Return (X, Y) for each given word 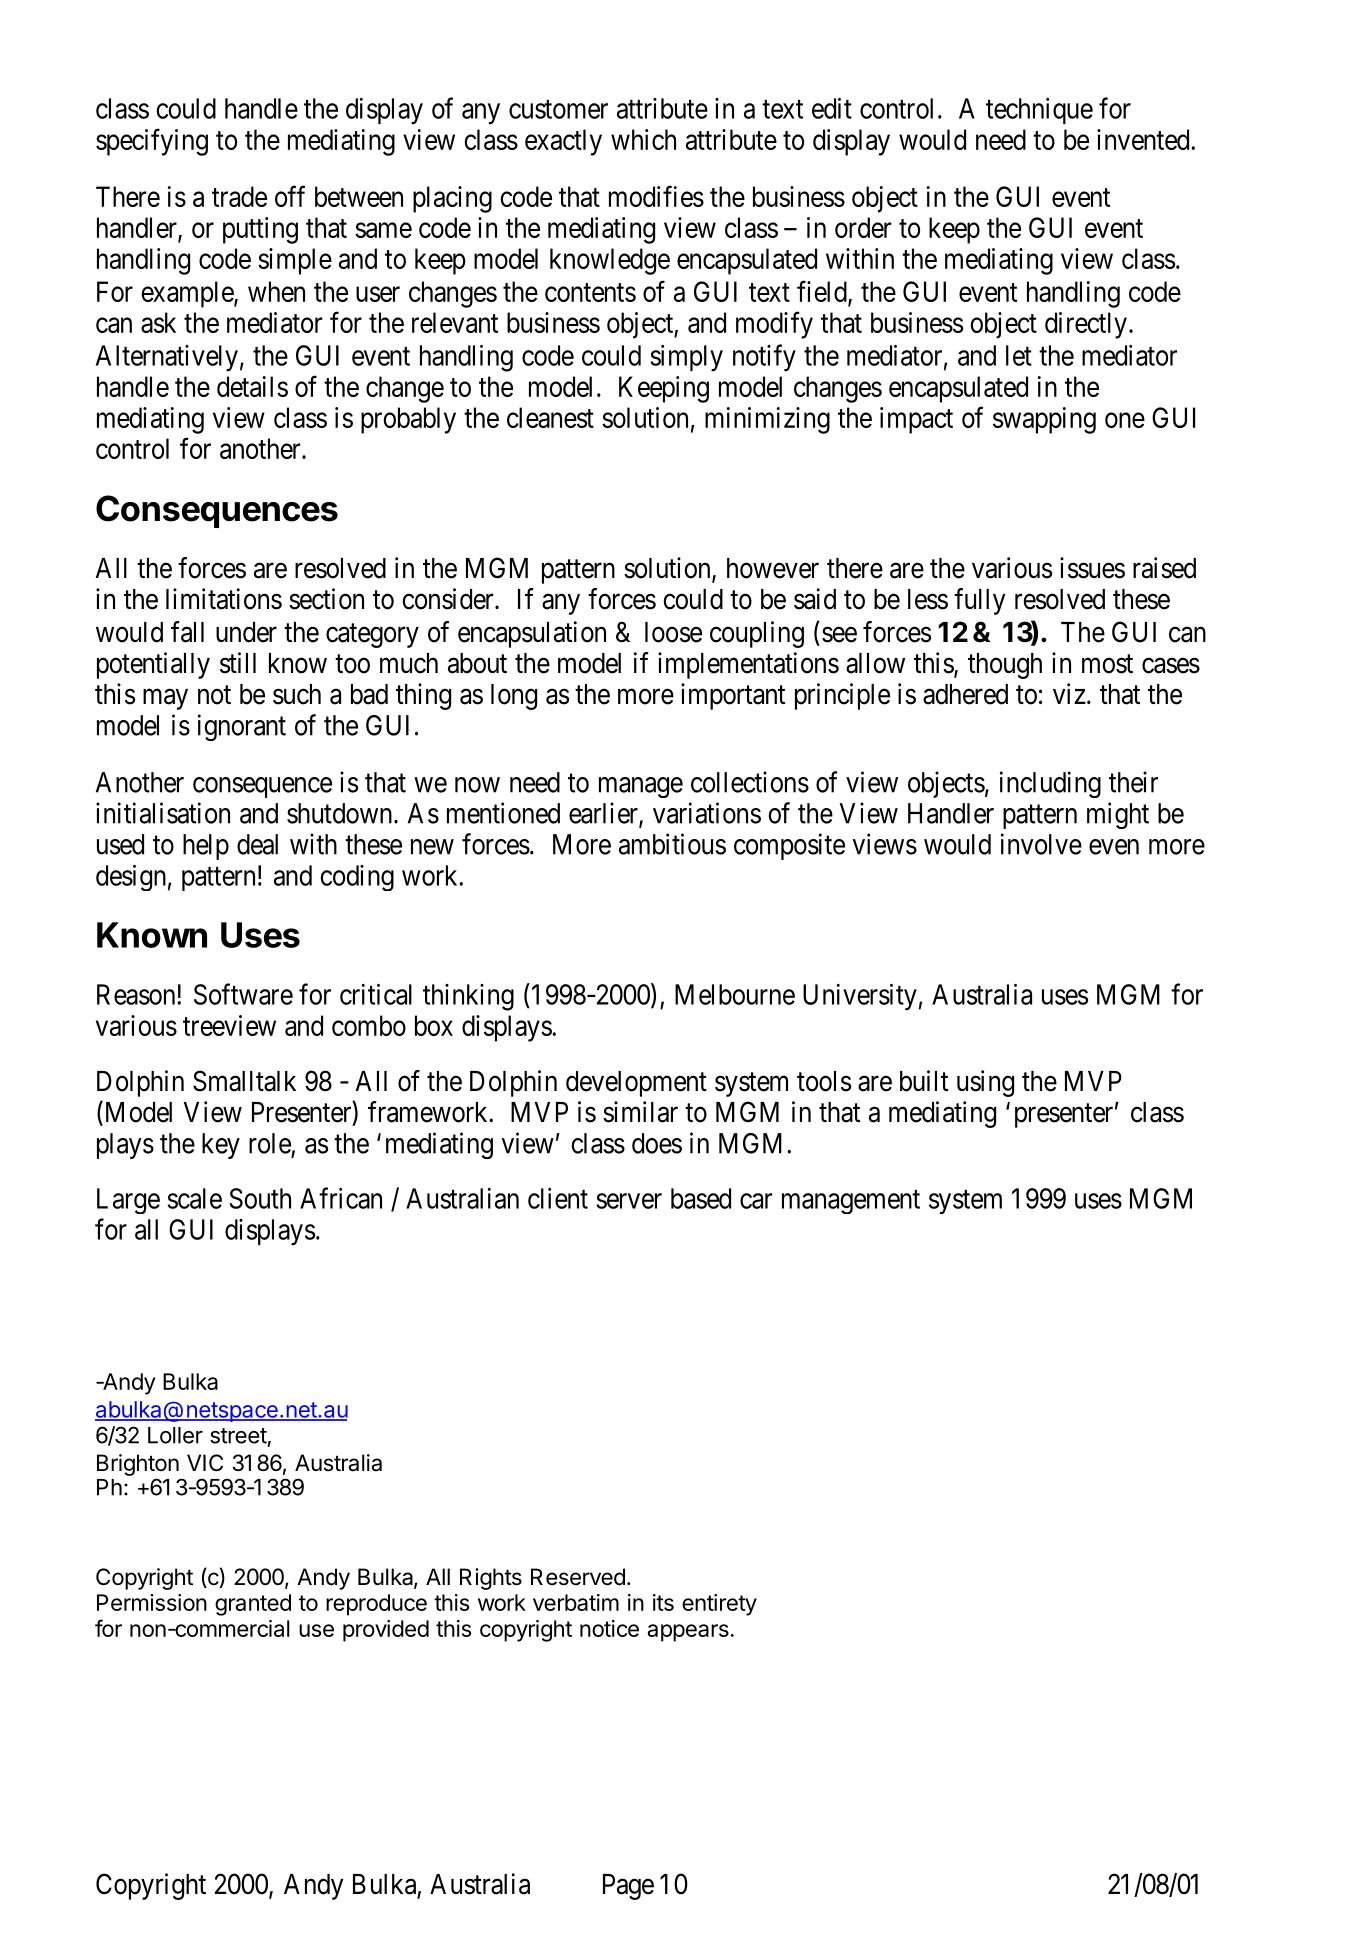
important (733, 696)
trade (239, 196)
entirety (719, 1605)
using (985, 1083)
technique (1039, 111)
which (643, 139)
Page (628, 1887)
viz (1069, 693)
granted (253, 1605)
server (629, 1201)
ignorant (242, 727)
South (260, 1198)
